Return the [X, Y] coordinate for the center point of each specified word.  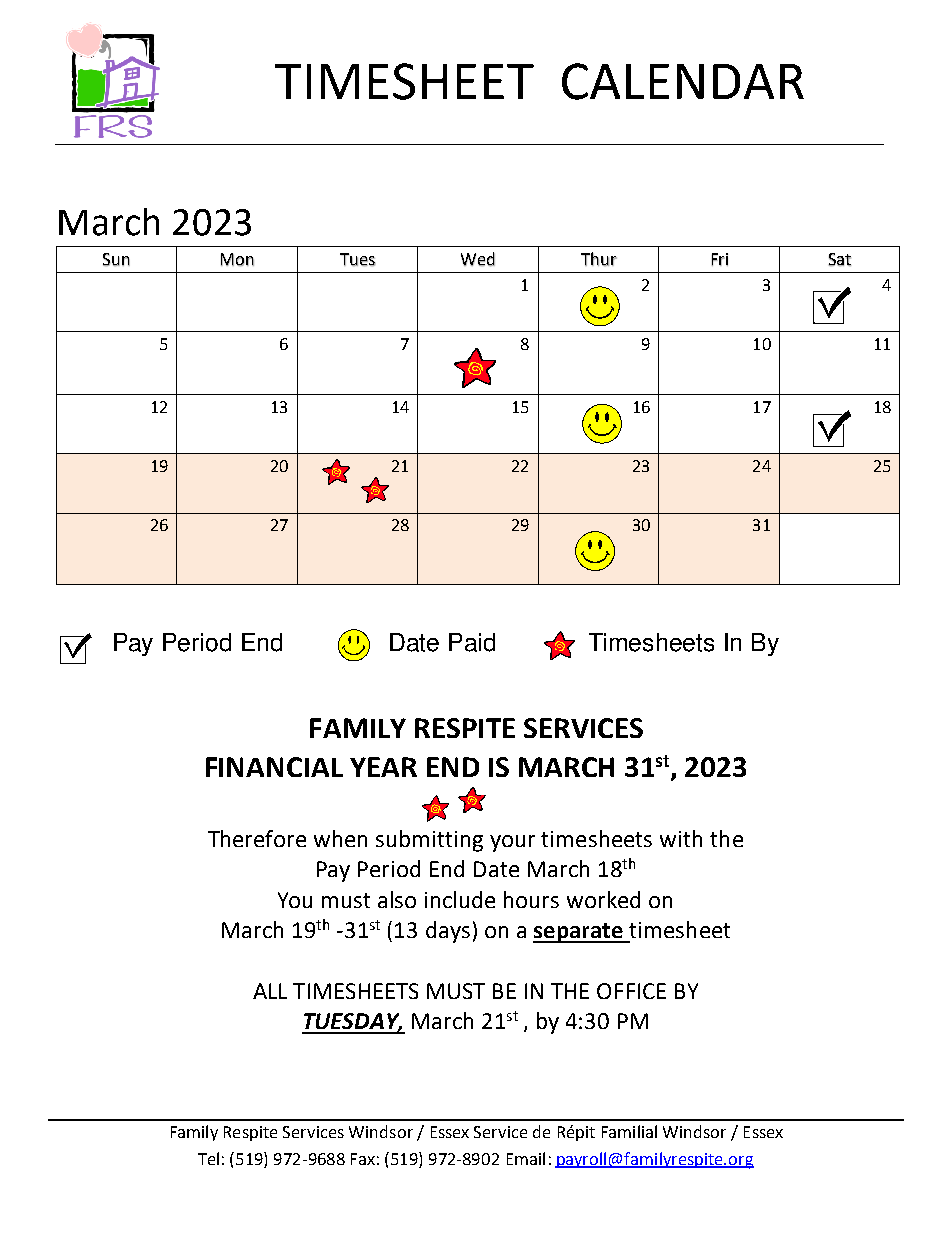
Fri [720, 259]
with [681, 838]
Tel [208, 1158]
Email [526, 1158]
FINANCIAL [274, 767]
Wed [478, 259]
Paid [472, 642]
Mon [237, 260]
